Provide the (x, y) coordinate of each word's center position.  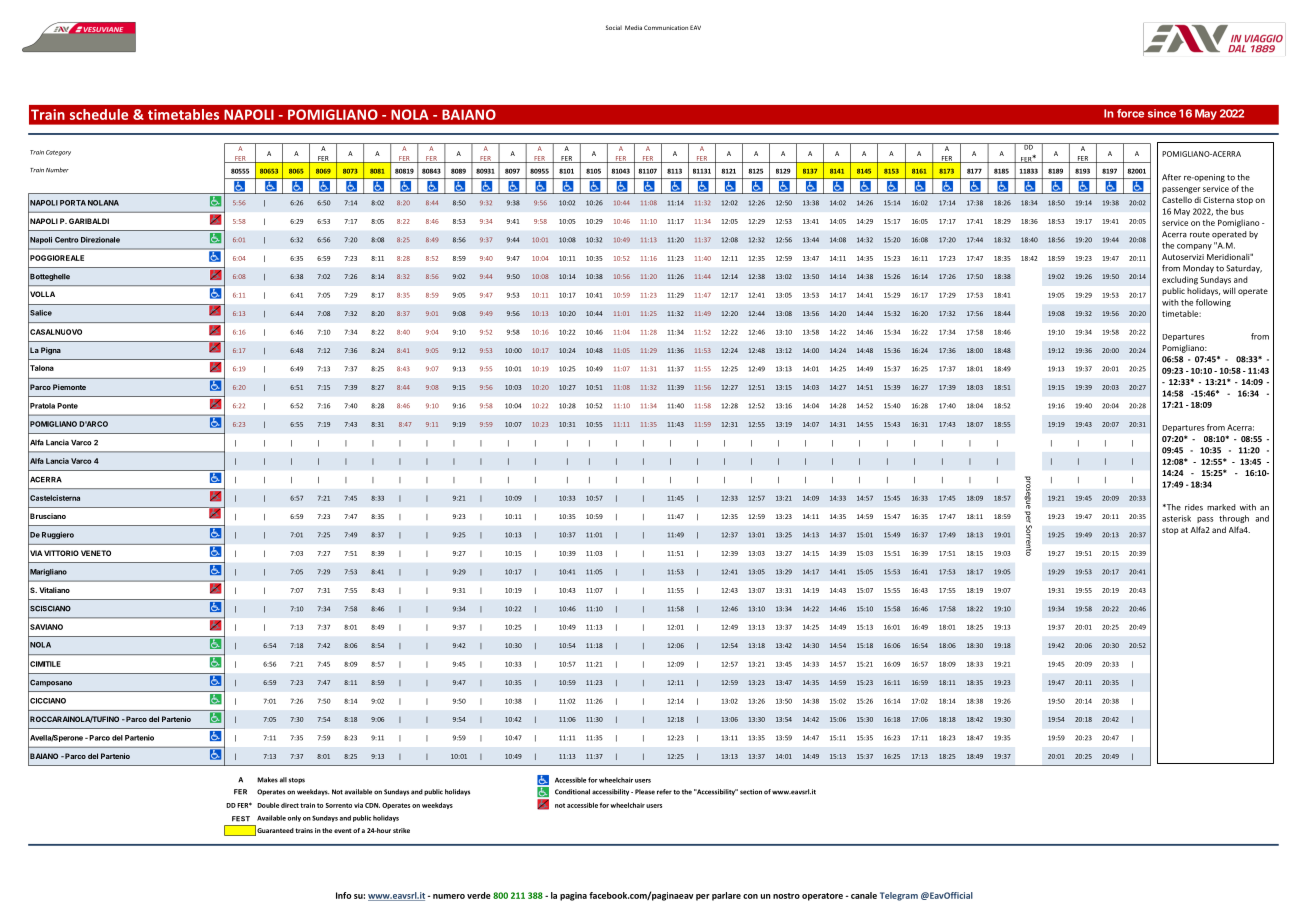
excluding (1180, 280)
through (1234, 519)
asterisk (1176, 518)
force (1130, 113)
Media (633, 27)
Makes (267, 780)
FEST (241, 819)
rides (1194, 507)
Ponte (67, 406)
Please (645, 792)
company (1194, 247)
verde (479, 895)
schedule (99, 114)
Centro (67, 240)
